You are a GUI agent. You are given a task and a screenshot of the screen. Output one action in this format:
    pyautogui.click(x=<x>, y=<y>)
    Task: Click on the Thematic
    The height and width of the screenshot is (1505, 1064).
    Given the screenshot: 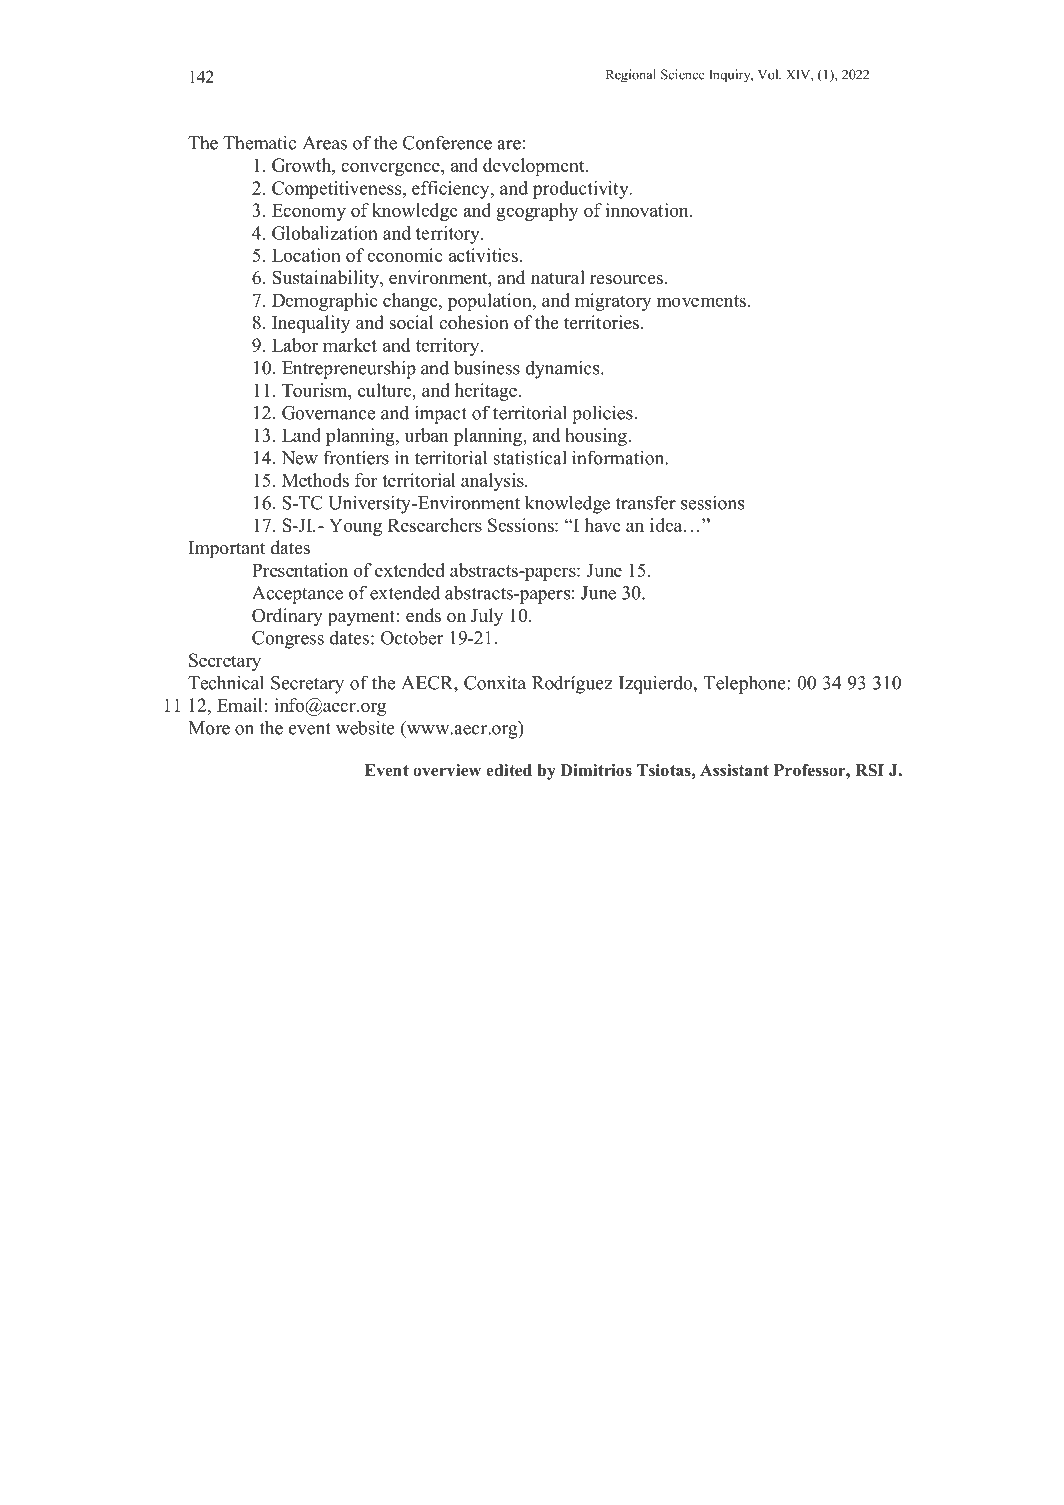 What is the action you would take?
    pyautogui.click(x=259, y=142)
